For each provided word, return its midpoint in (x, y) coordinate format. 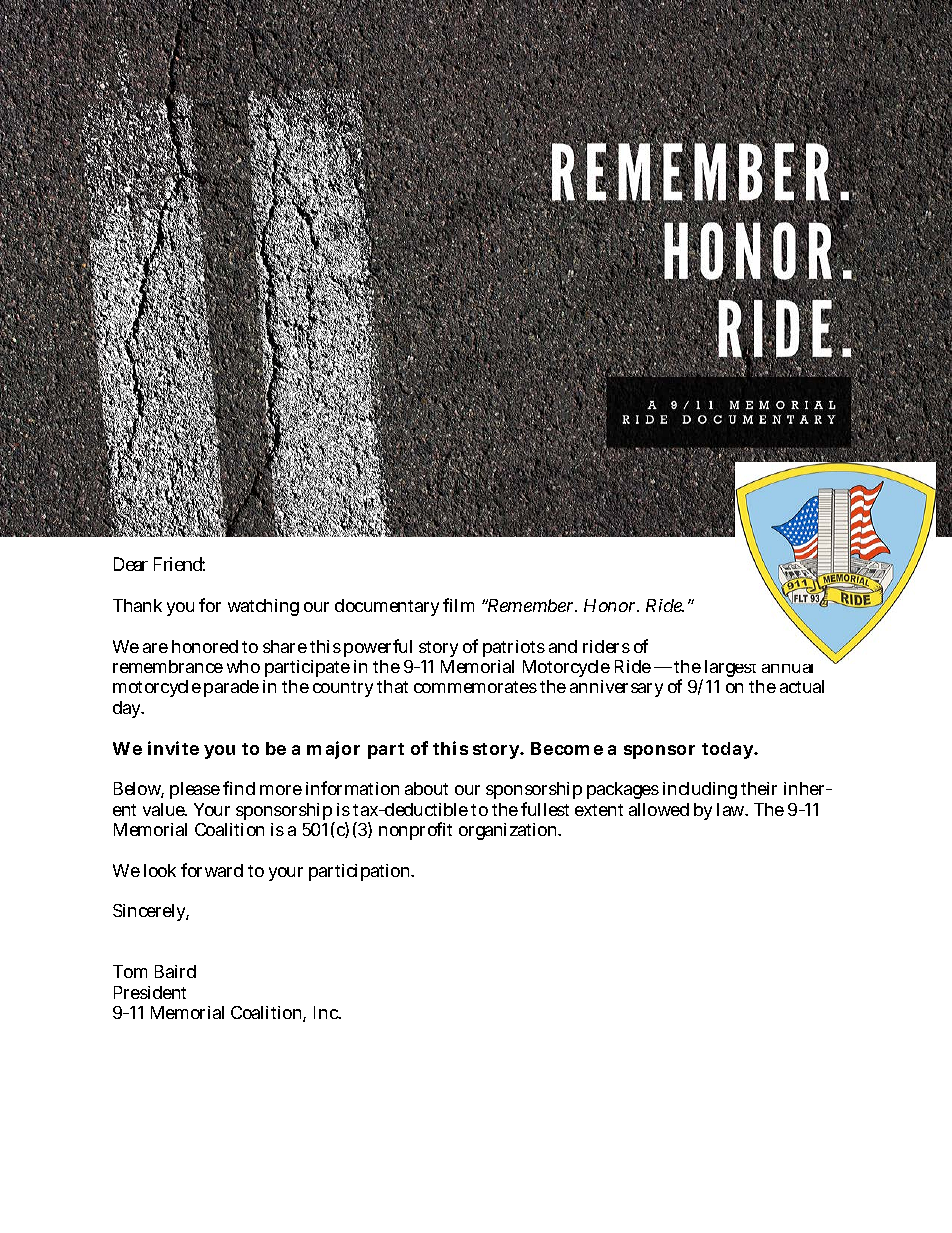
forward (212, 870)
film (458, 605)
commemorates (475, 687)
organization (509, 831)
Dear (131, 564)
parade (231, 688)
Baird (175, 971)
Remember (530, 605)
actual (802, 686)
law (731, 809)
